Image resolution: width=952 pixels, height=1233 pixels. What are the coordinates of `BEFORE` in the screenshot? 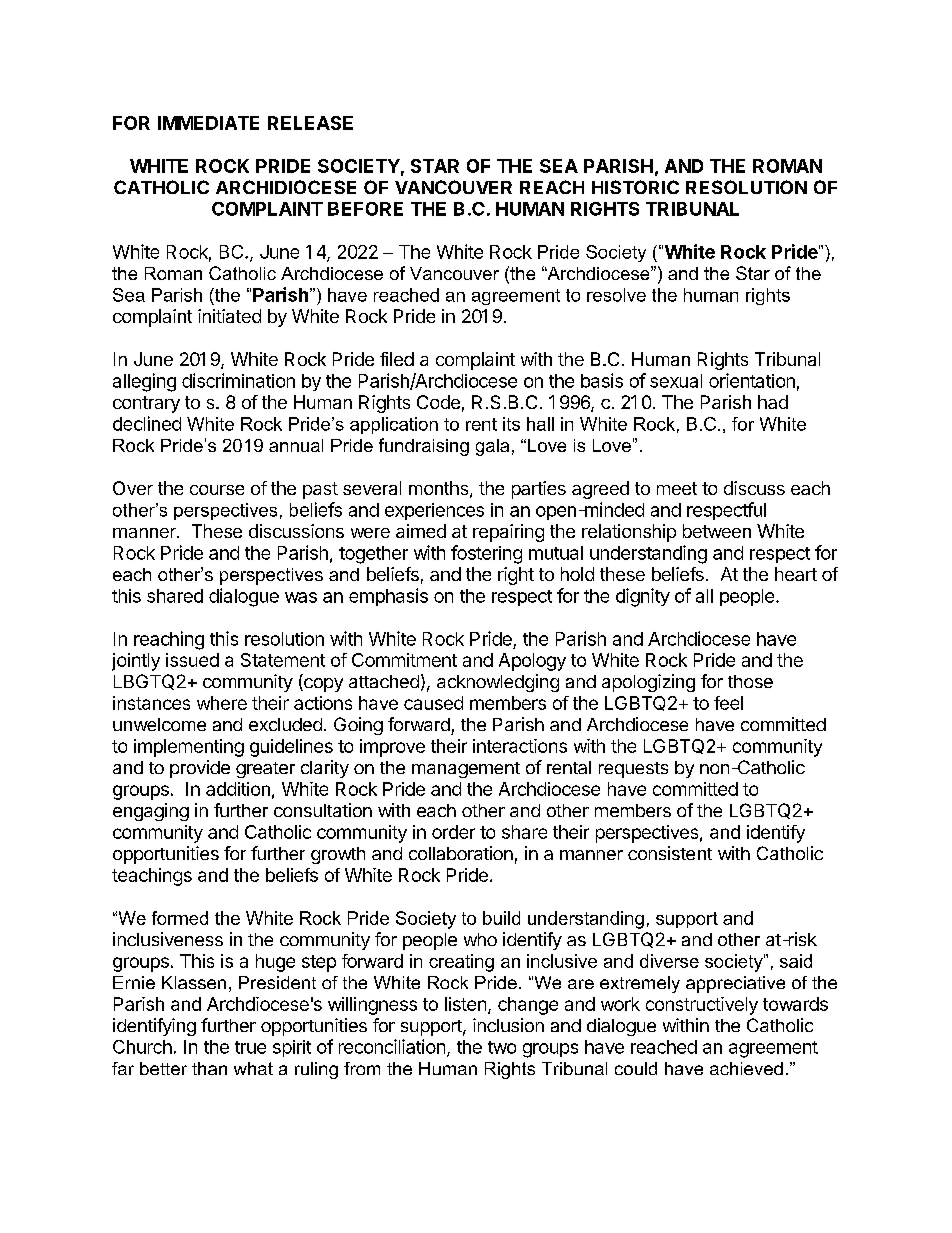 It's located at (365, 209).
